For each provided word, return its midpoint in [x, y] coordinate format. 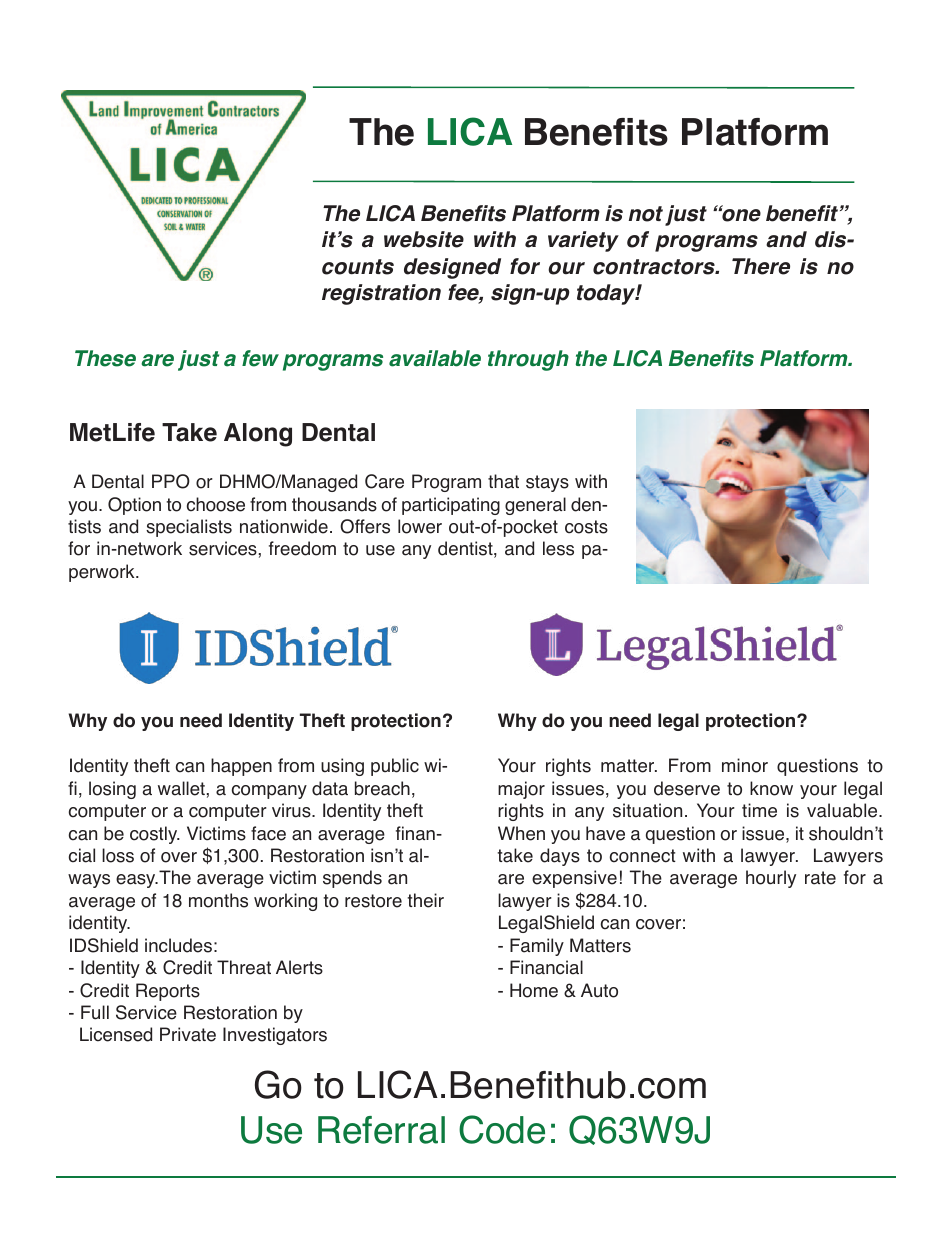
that [503, 481]
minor [745, 765]
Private [188, 1034]
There [761, 266]
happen [241, 767]
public [395, 767]
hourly [771, 879]
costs [586, 527]
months [218, 900]
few [260, 358]
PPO [171, 481]
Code [502, 1129]
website [424, 239]
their [426, 900]
